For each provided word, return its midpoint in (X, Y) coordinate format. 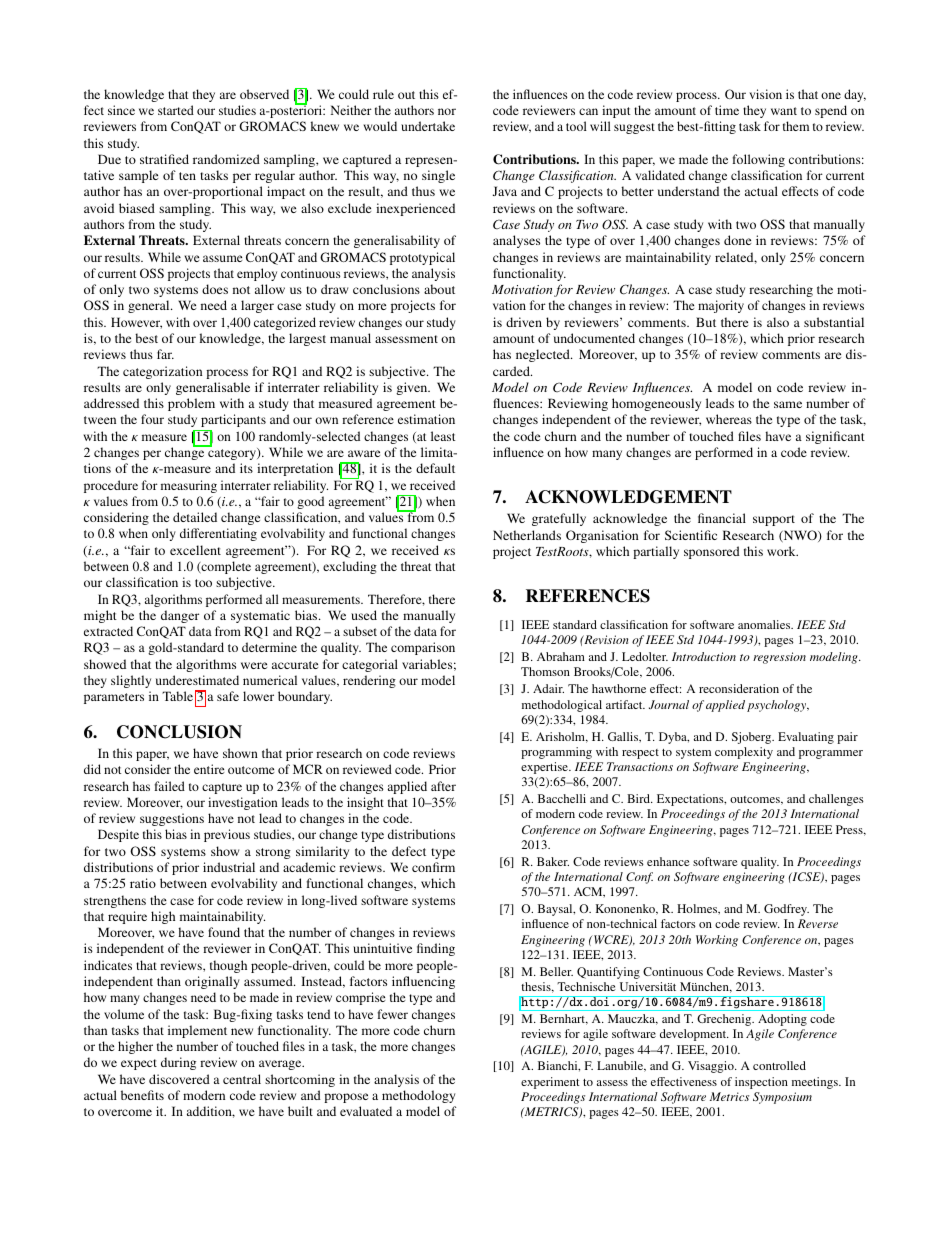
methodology (418, 1096)
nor (447, 111)
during (178, 1063)
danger (180, 616)
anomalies (765, 624)
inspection (761, 1083)
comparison (423, 648)
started (176, 110)
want (784, 111)
